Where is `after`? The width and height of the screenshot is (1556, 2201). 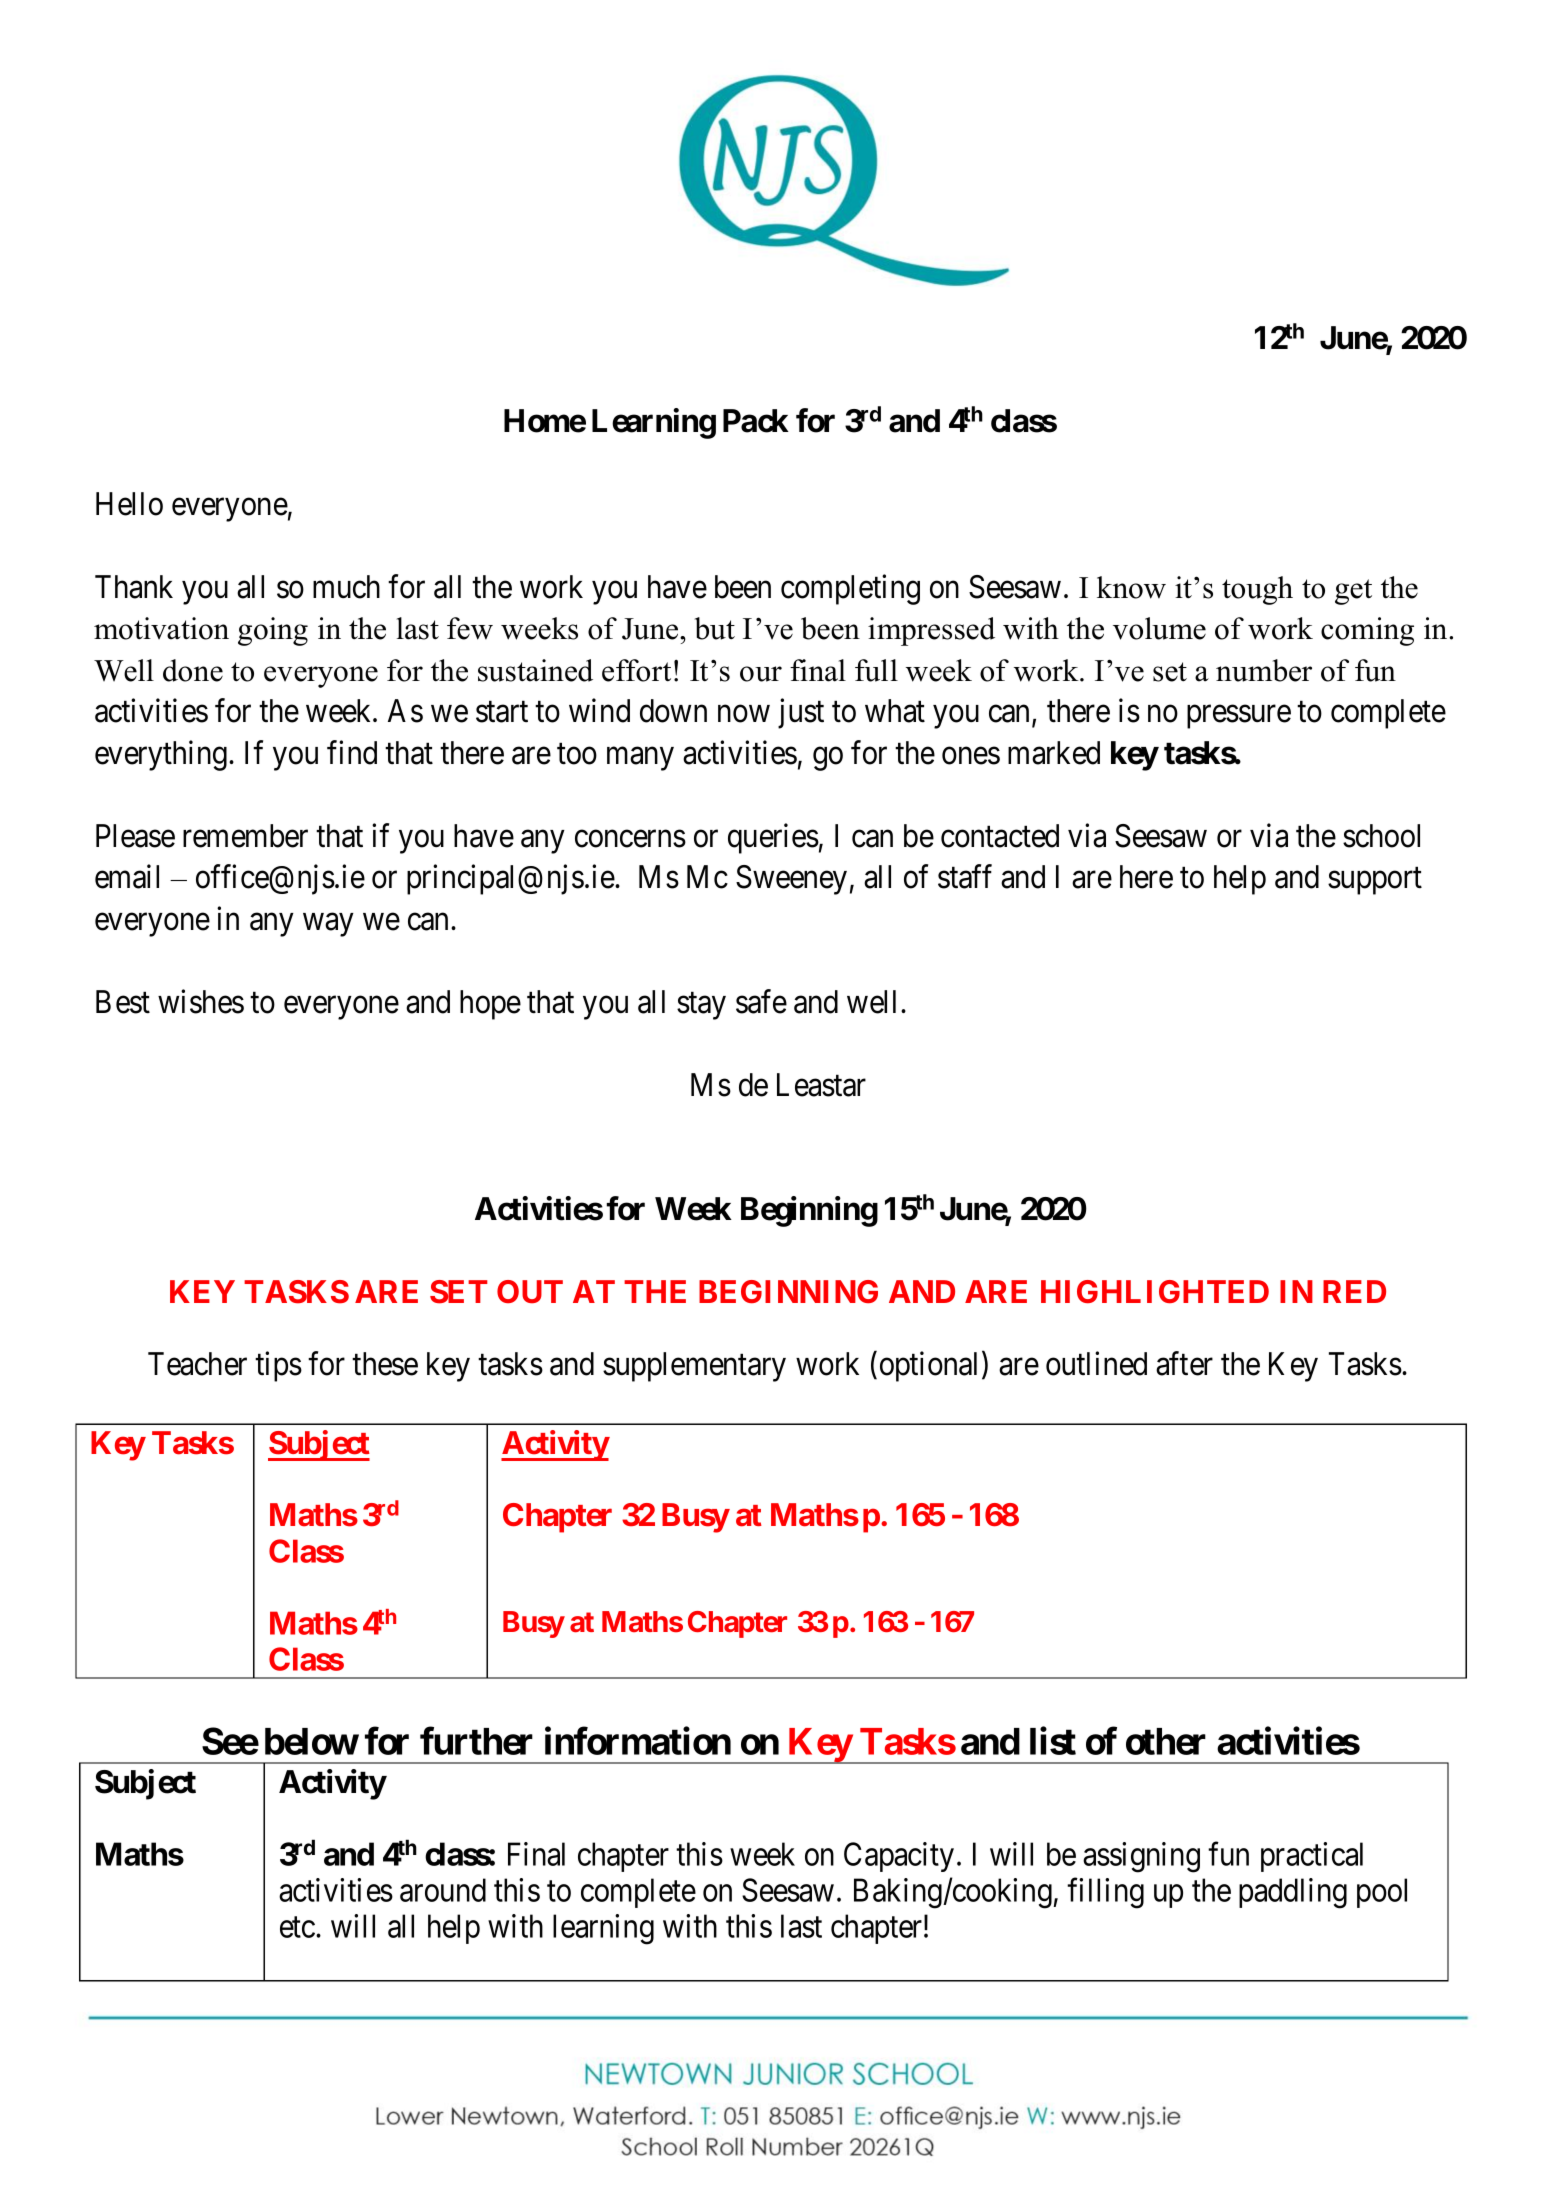
after is located at coordinates (1184, 1363).
